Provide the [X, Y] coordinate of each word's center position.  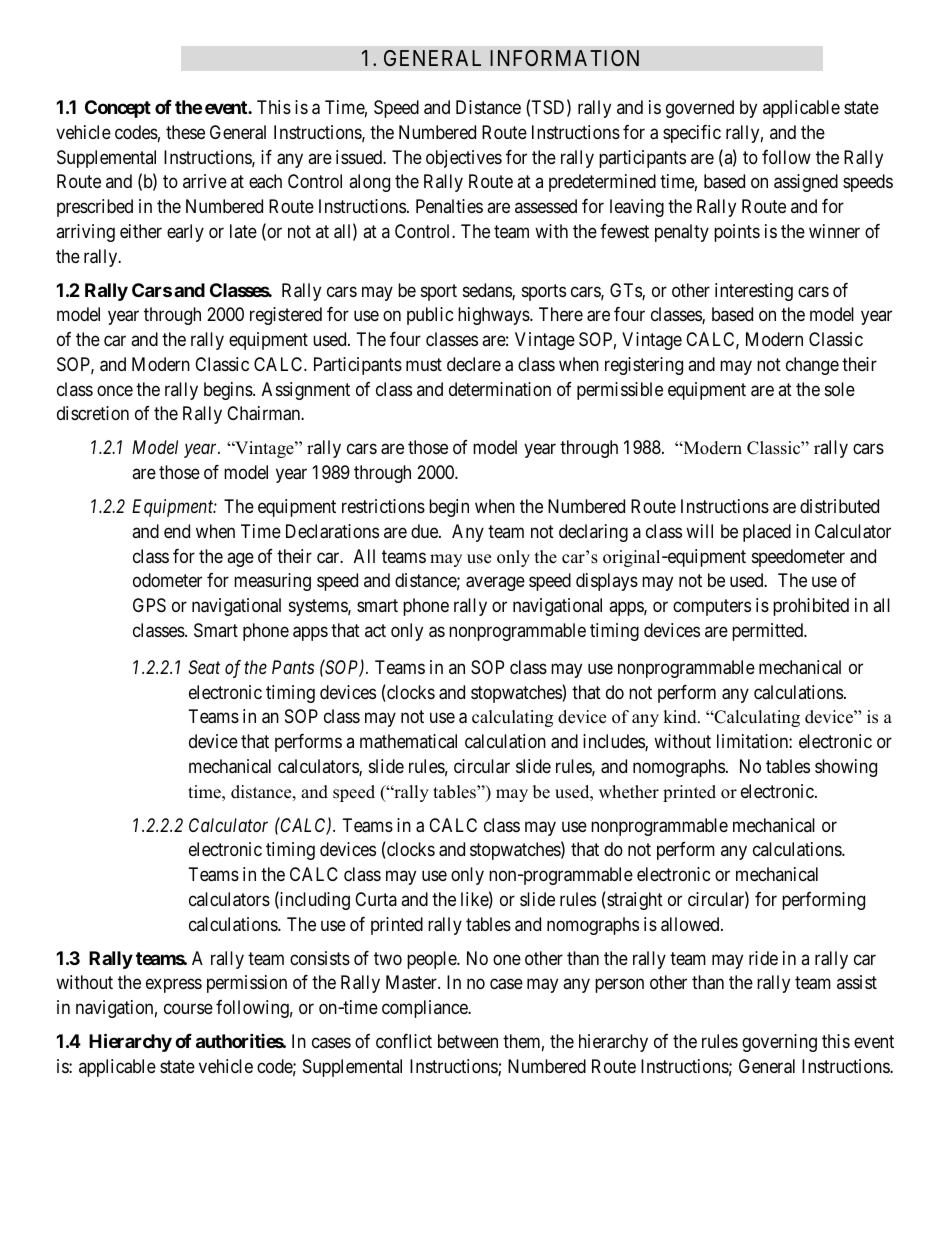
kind [681, 717]
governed [700, 109]
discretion [93, 413]
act [375, 630]
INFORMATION [564, 58]
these [185, 132]
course [188, 1009]
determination [500, 389]
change [812, 366]
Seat [204, 667]
